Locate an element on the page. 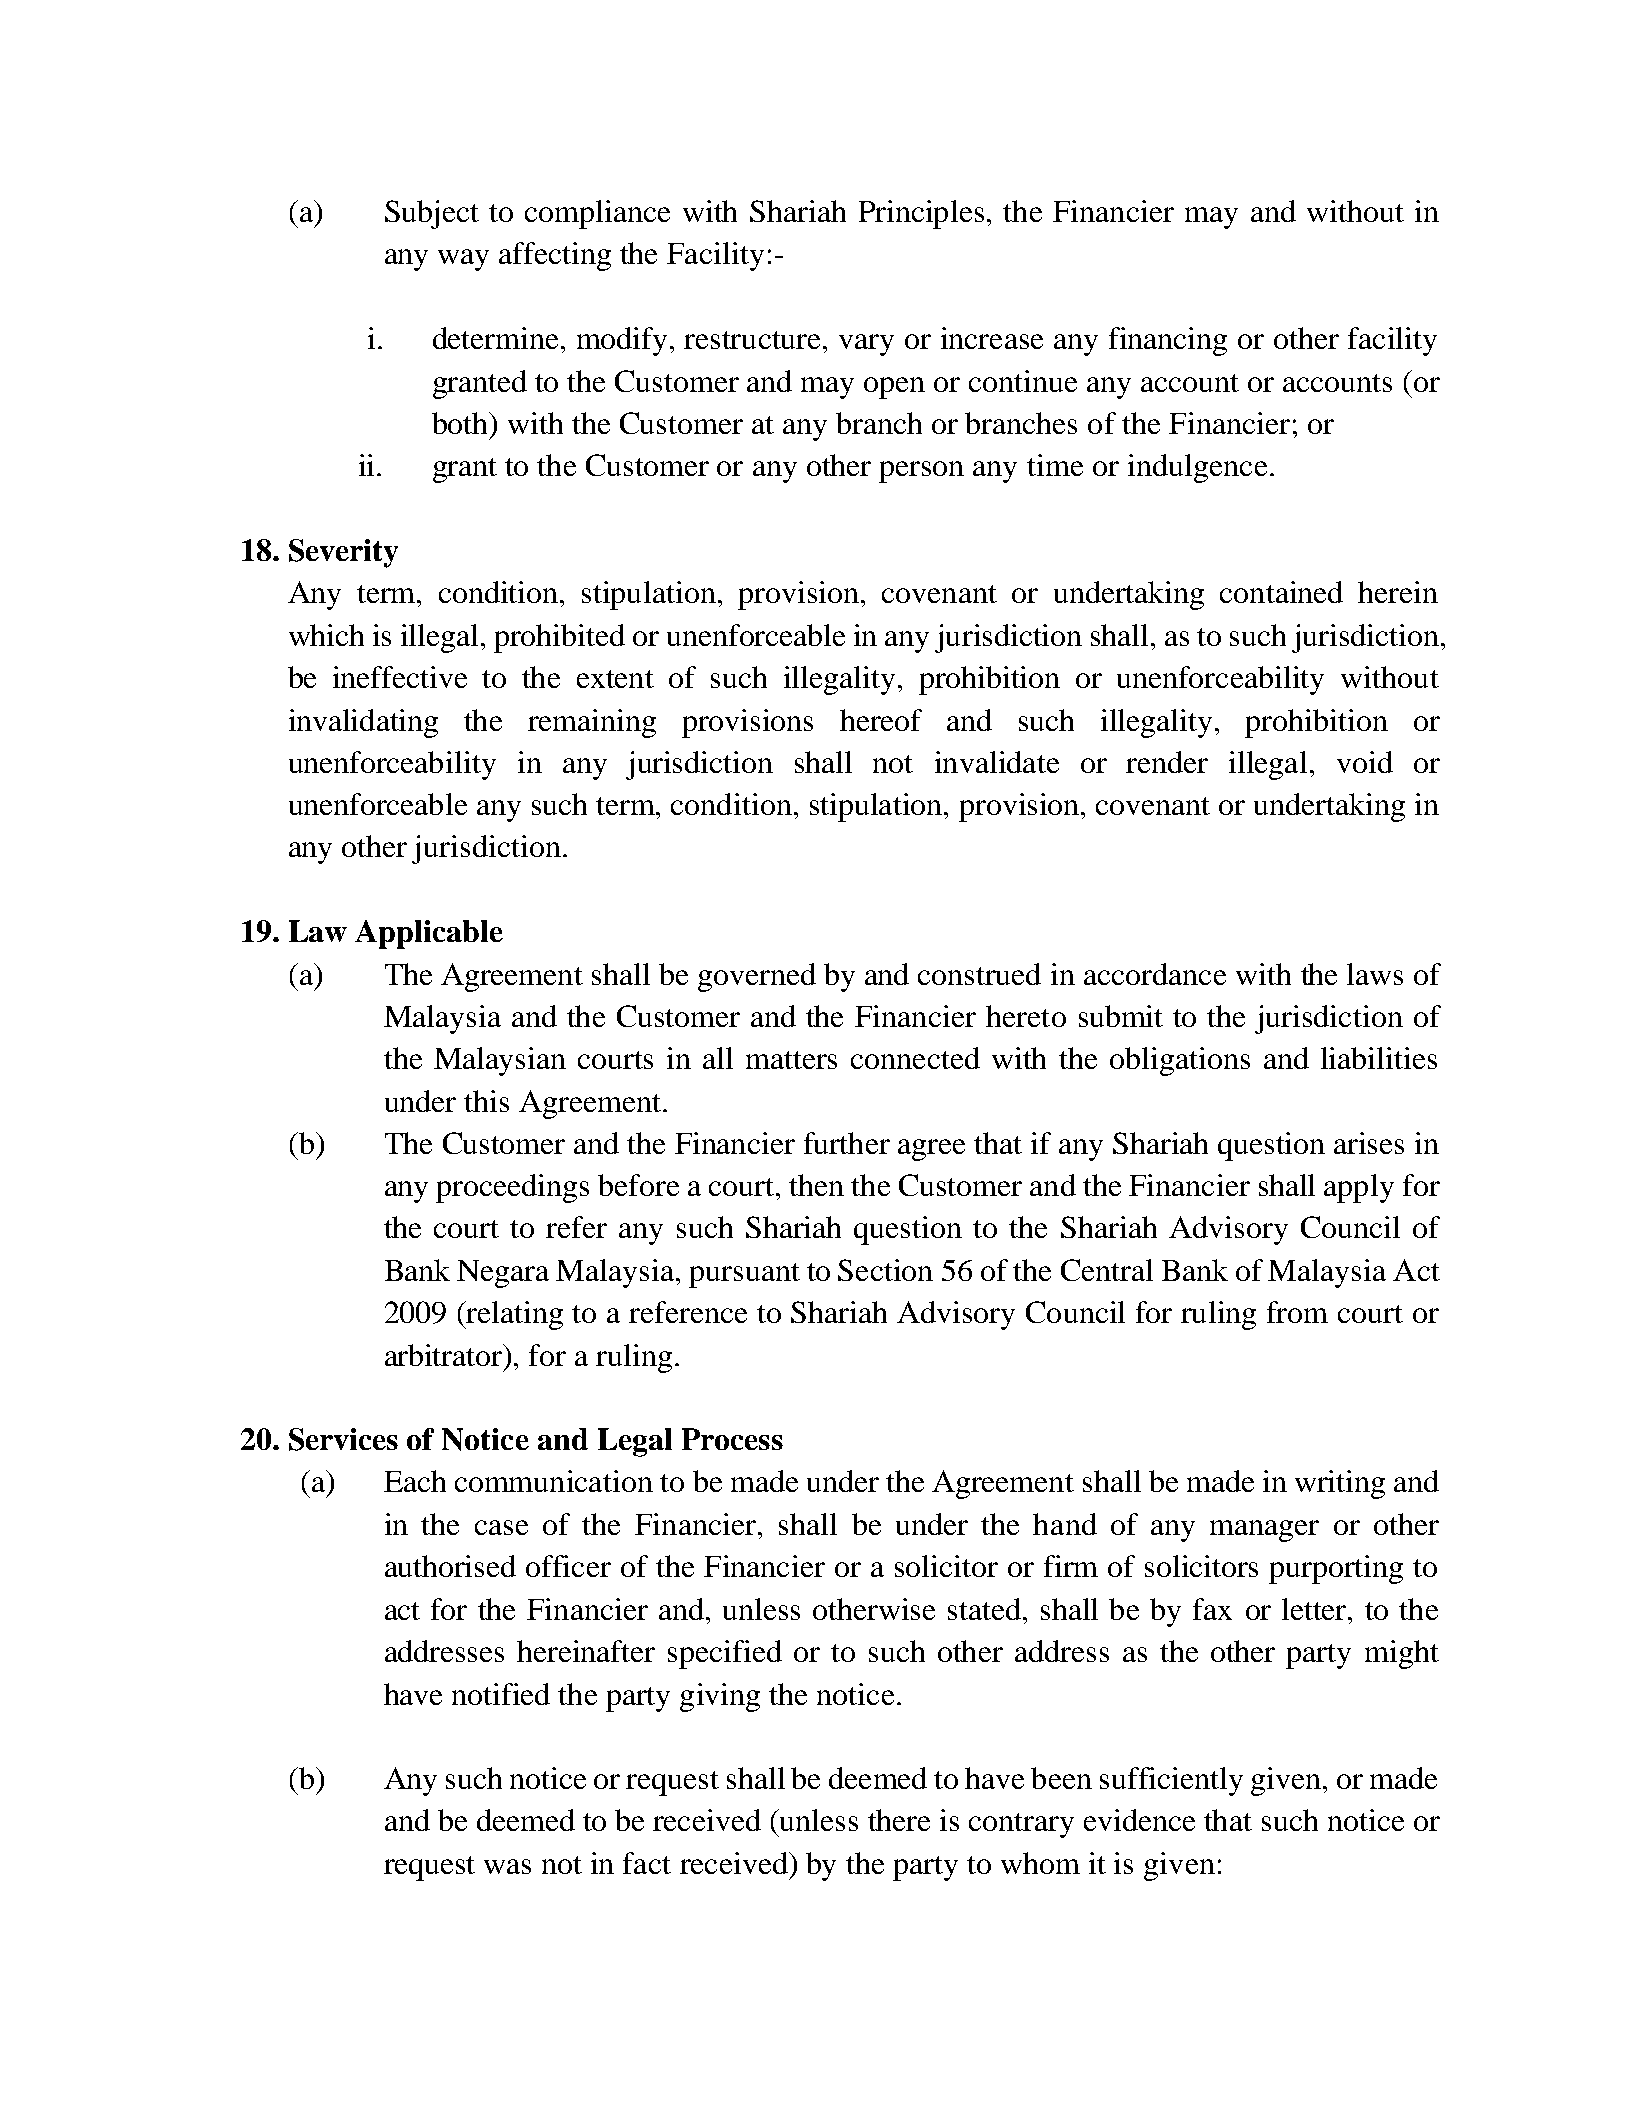 The image size is (1632, 2113). Negara is located at coordinates (503, 1274).
